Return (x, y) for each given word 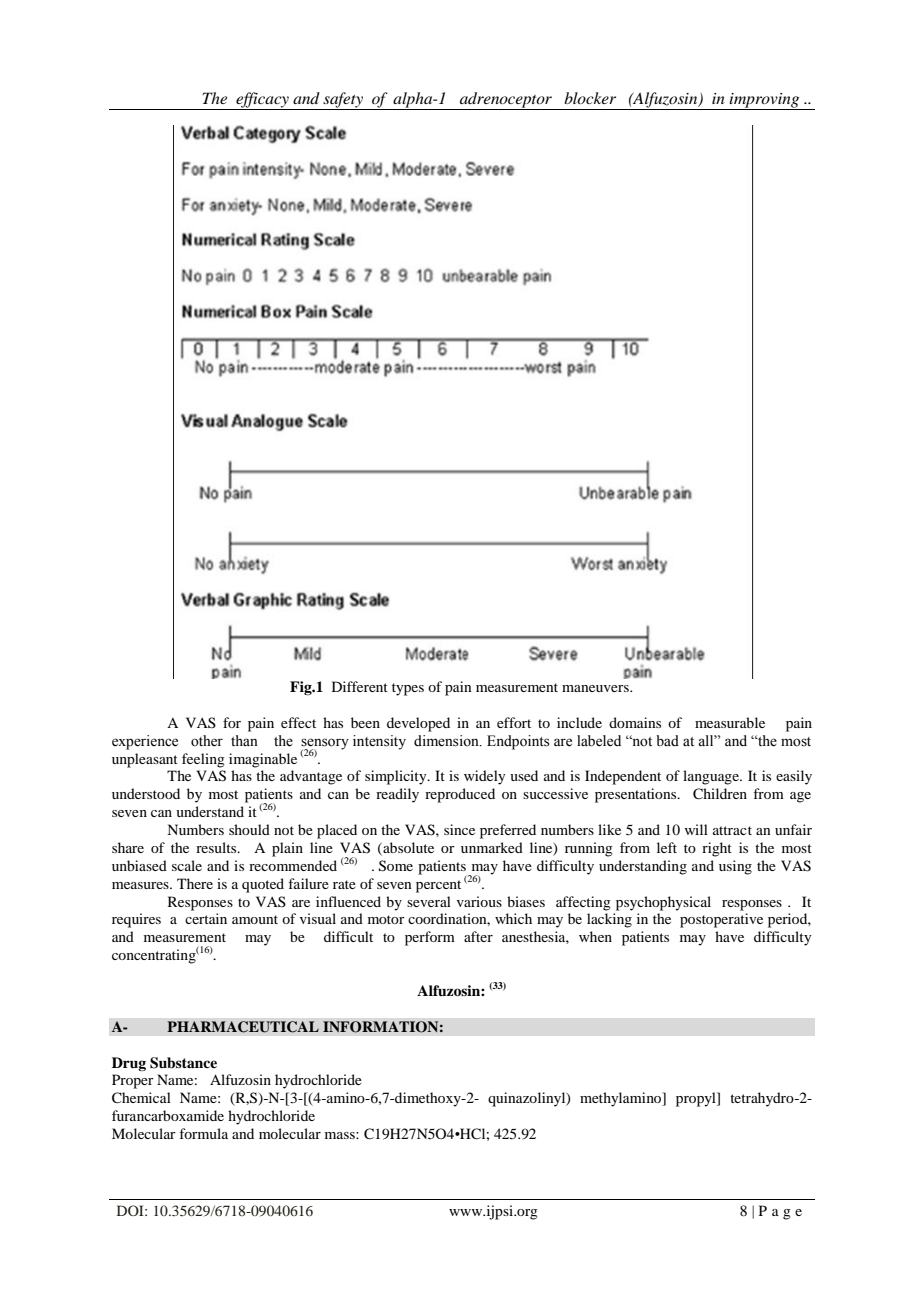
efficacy (262, 101)
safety (343, 101)
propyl (697, 1099)
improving (765, 101)
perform (430, 938)
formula (203, 1133)
